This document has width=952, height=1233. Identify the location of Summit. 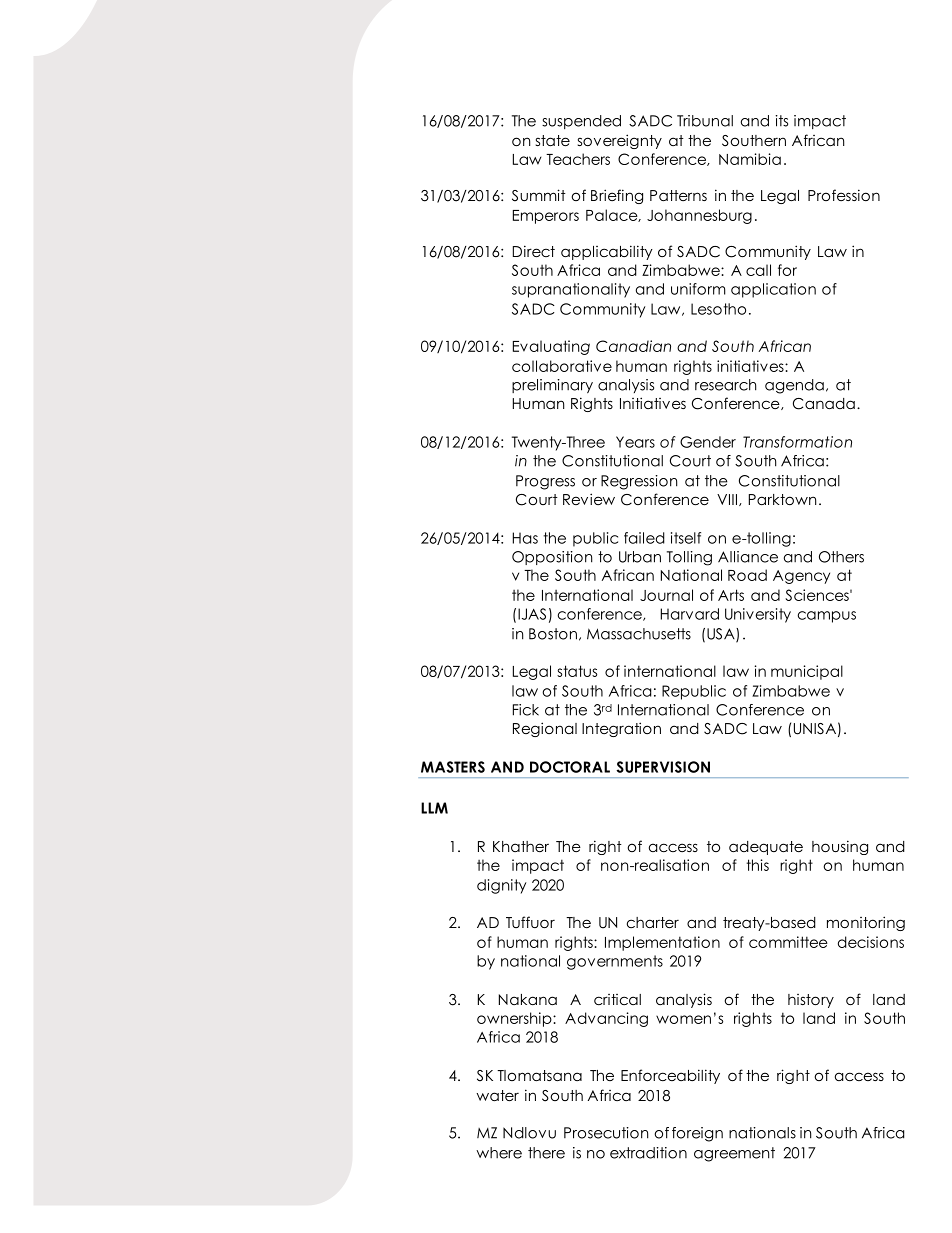
(539, 195).
